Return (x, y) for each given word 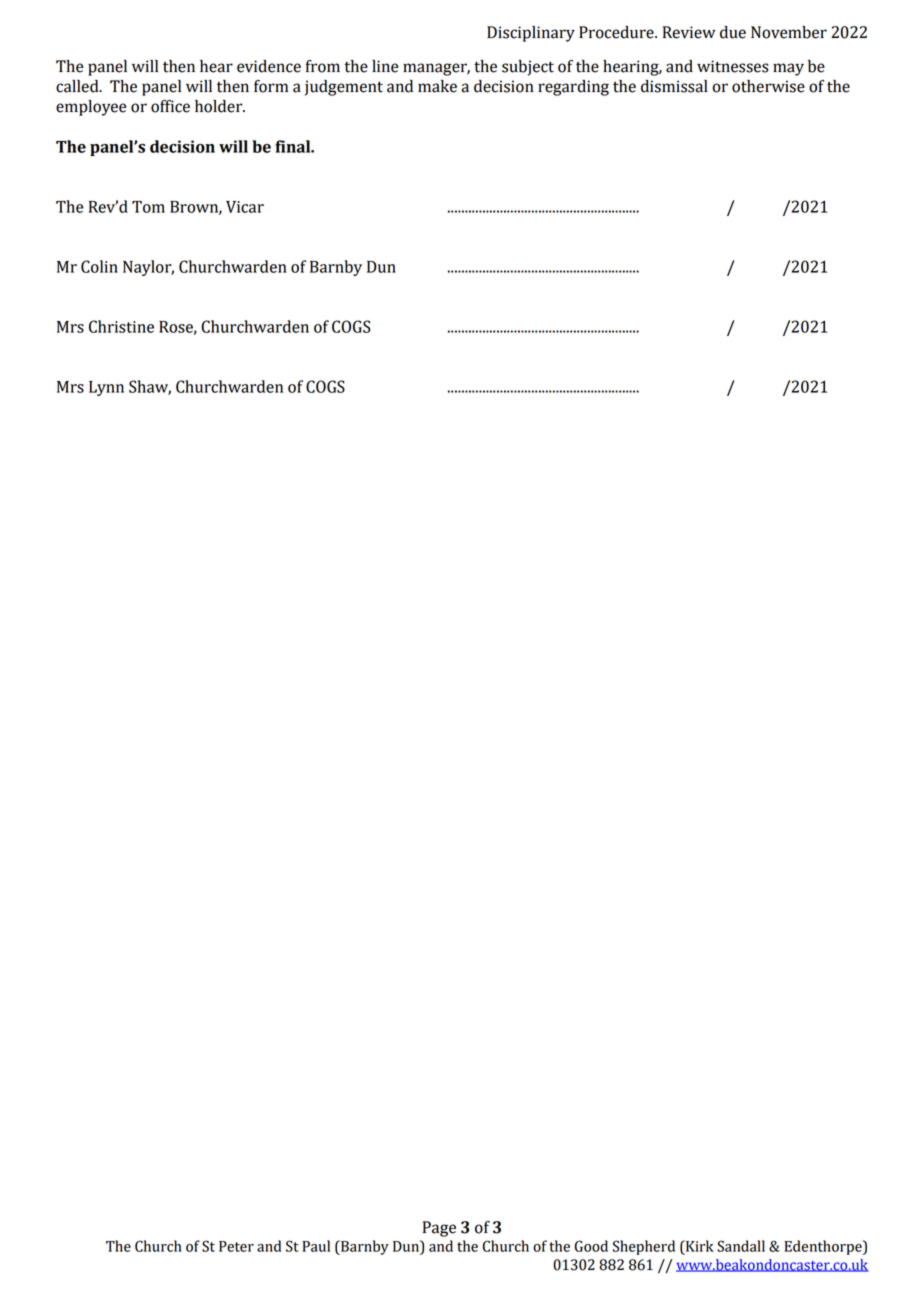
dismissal (674, 86)
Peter (236, 1246)
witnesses (733, 66)
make (437, 86)
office (170, 106)
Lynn (106, 388)
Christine (121, 326)
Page (439, 1229)
